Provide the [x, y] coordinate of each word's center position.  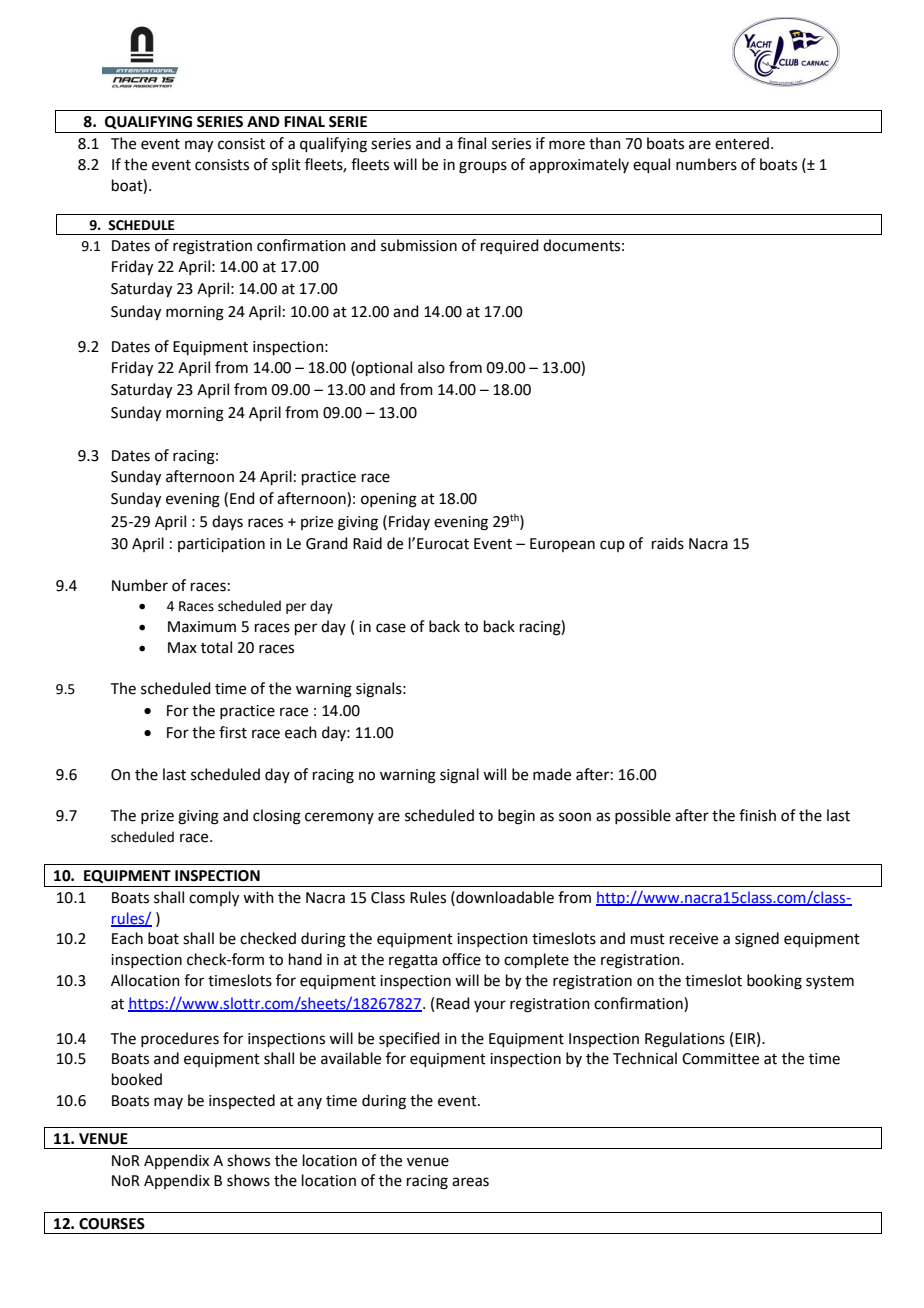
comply [214, 899]
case [391, 628]
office [461, 959]
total [216, 647]
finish [757, 815]
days [227, 522]
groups [483, 167]
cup [612, 546]
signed [757, 940]
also [431, 367]
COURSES [112, 1224]
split [286, 165]
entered [742, 143]
